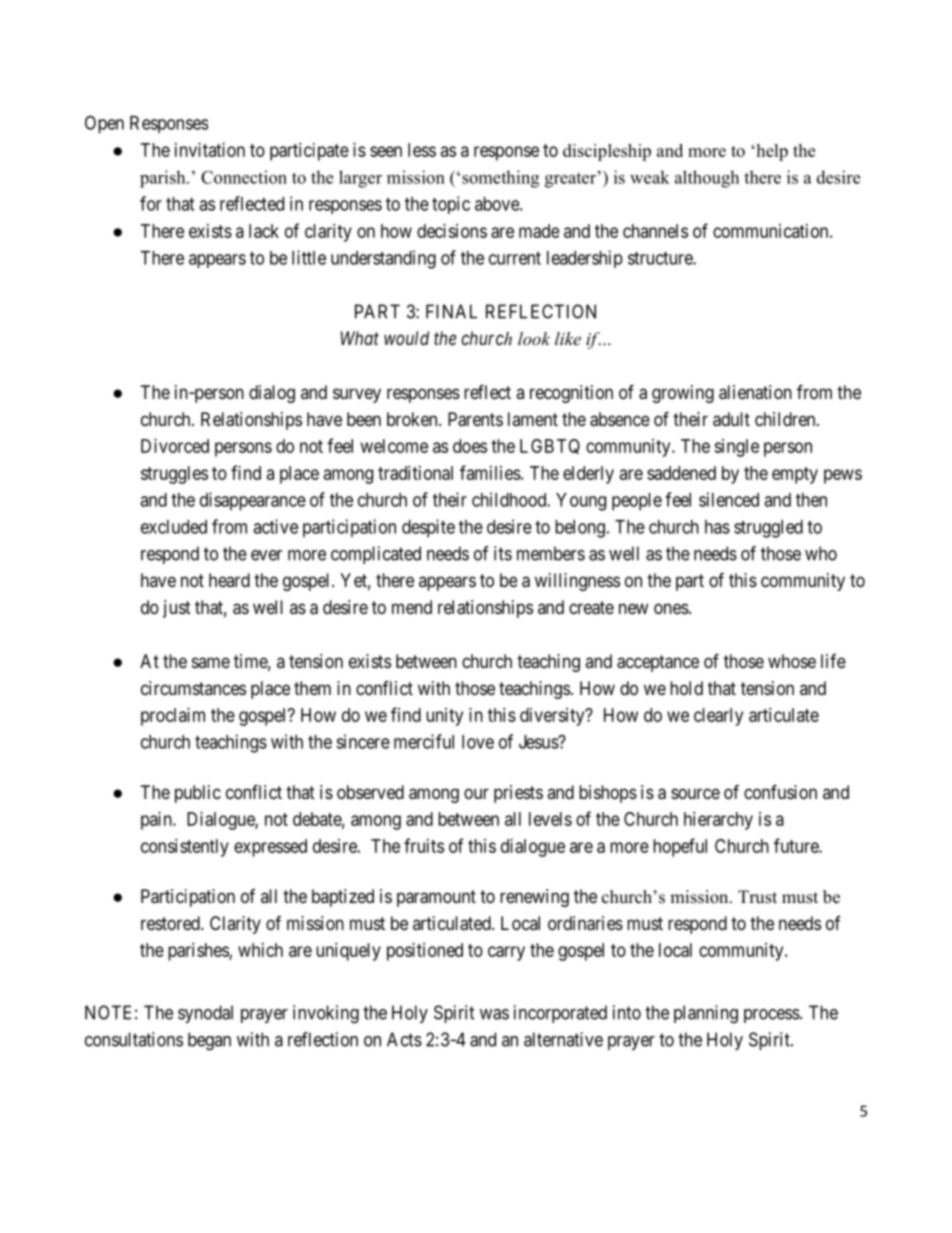  Describe the element at coordinates (771, 152) in the page. I see `help` at that location.
